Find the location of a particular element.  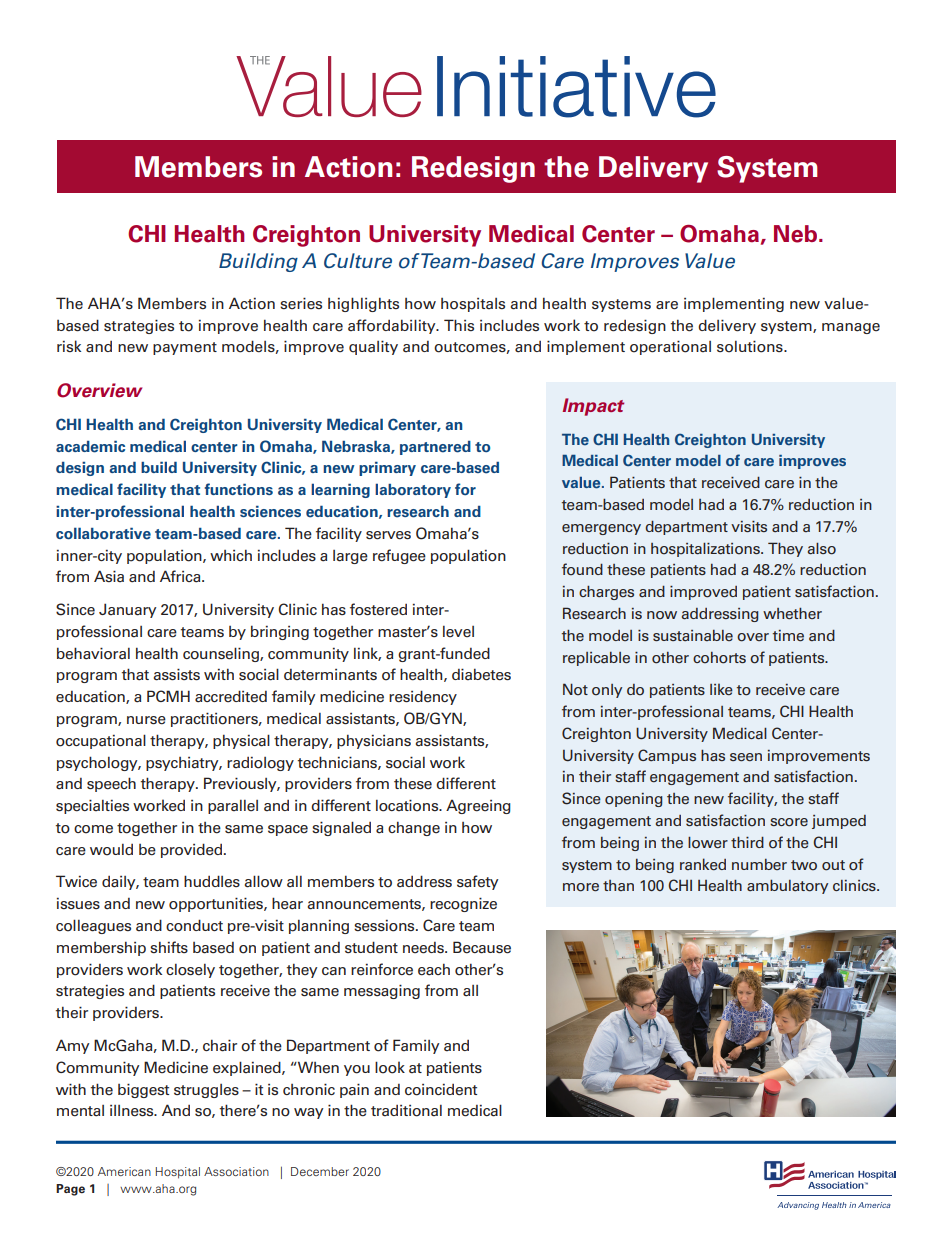

payment is located at coordinates (185, 348).
